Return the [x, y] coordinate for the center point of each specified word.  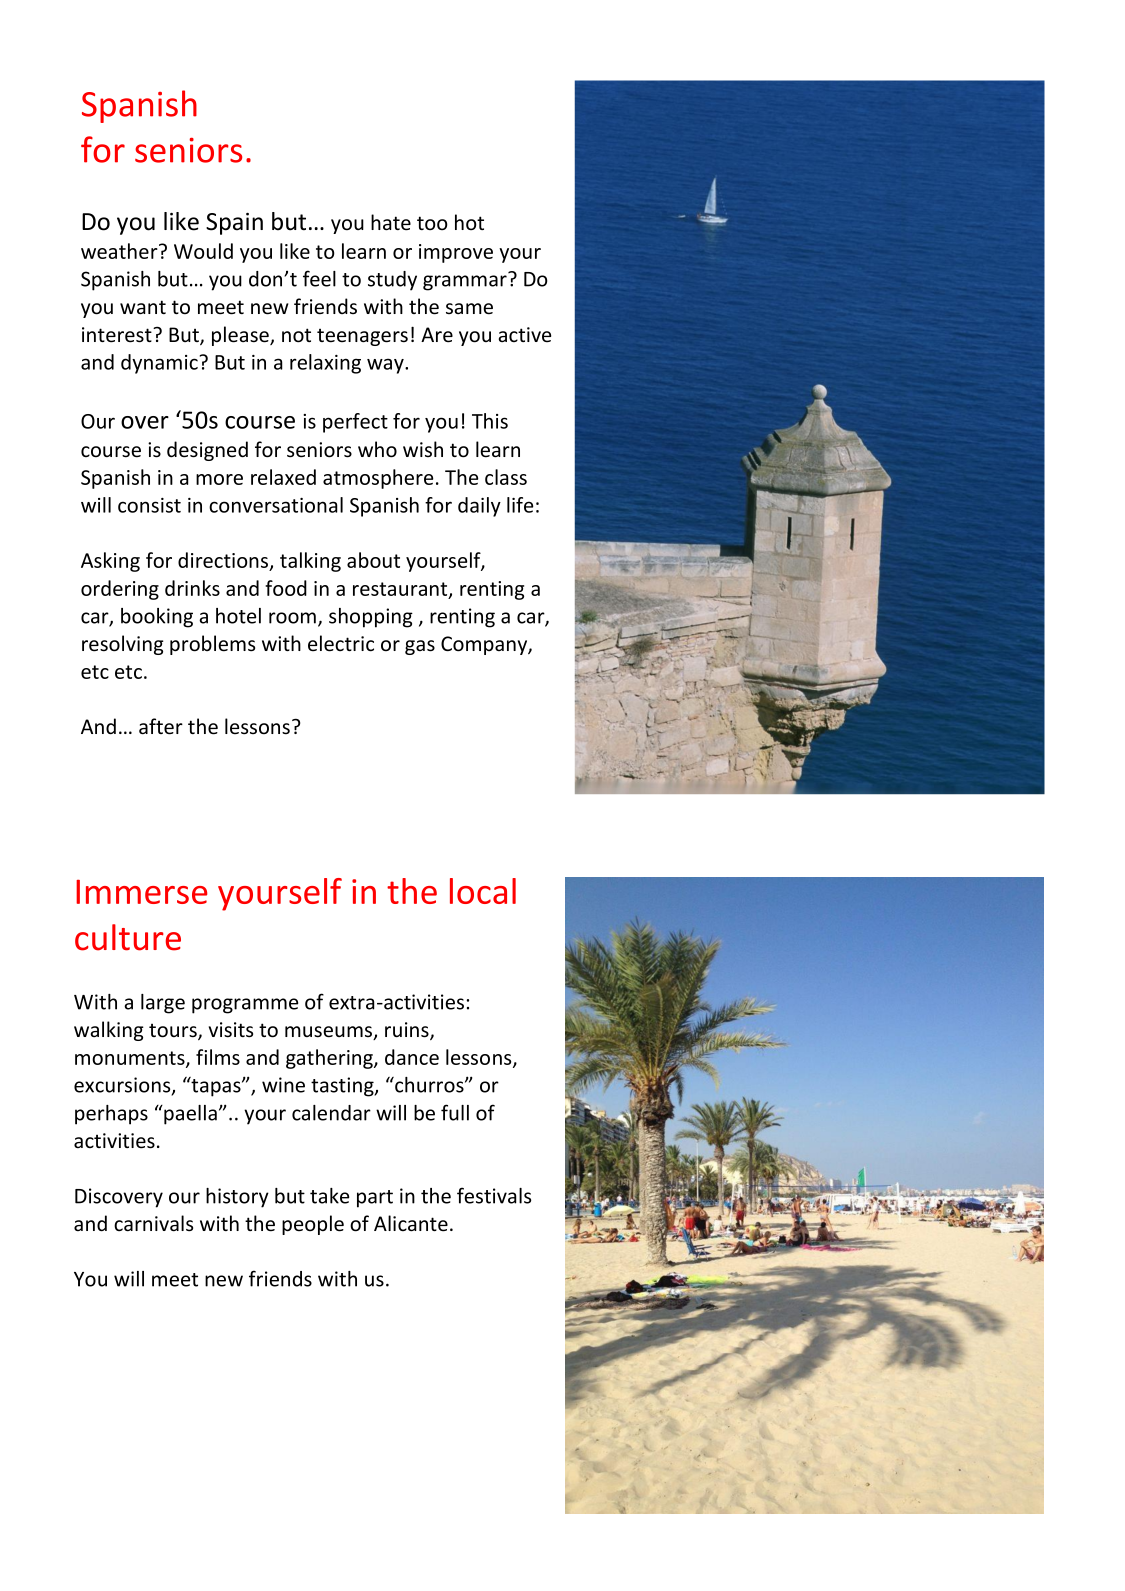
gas [420, 647]
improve [456, 253]
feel [319, 278]
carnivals [153, 1223]
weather [120, 251]
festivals [494, 1195]
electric [341, 643]
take [329, 1196]
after [161, 726]
